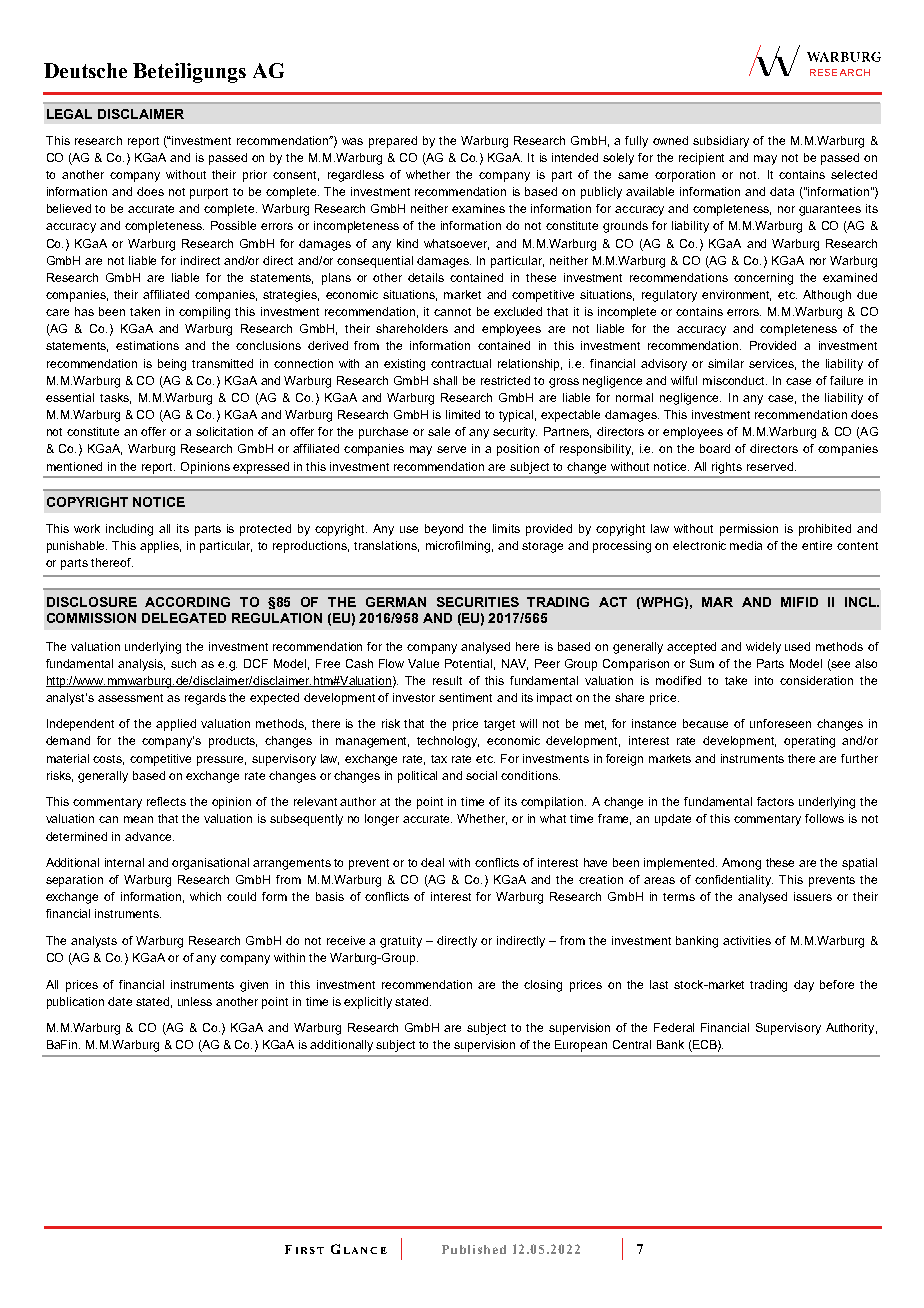 Image resolution: width=924 pixels, height=1308 pixels. Describe the element at coordinates (632, 1044) in the page. I see `Central` at that location.
